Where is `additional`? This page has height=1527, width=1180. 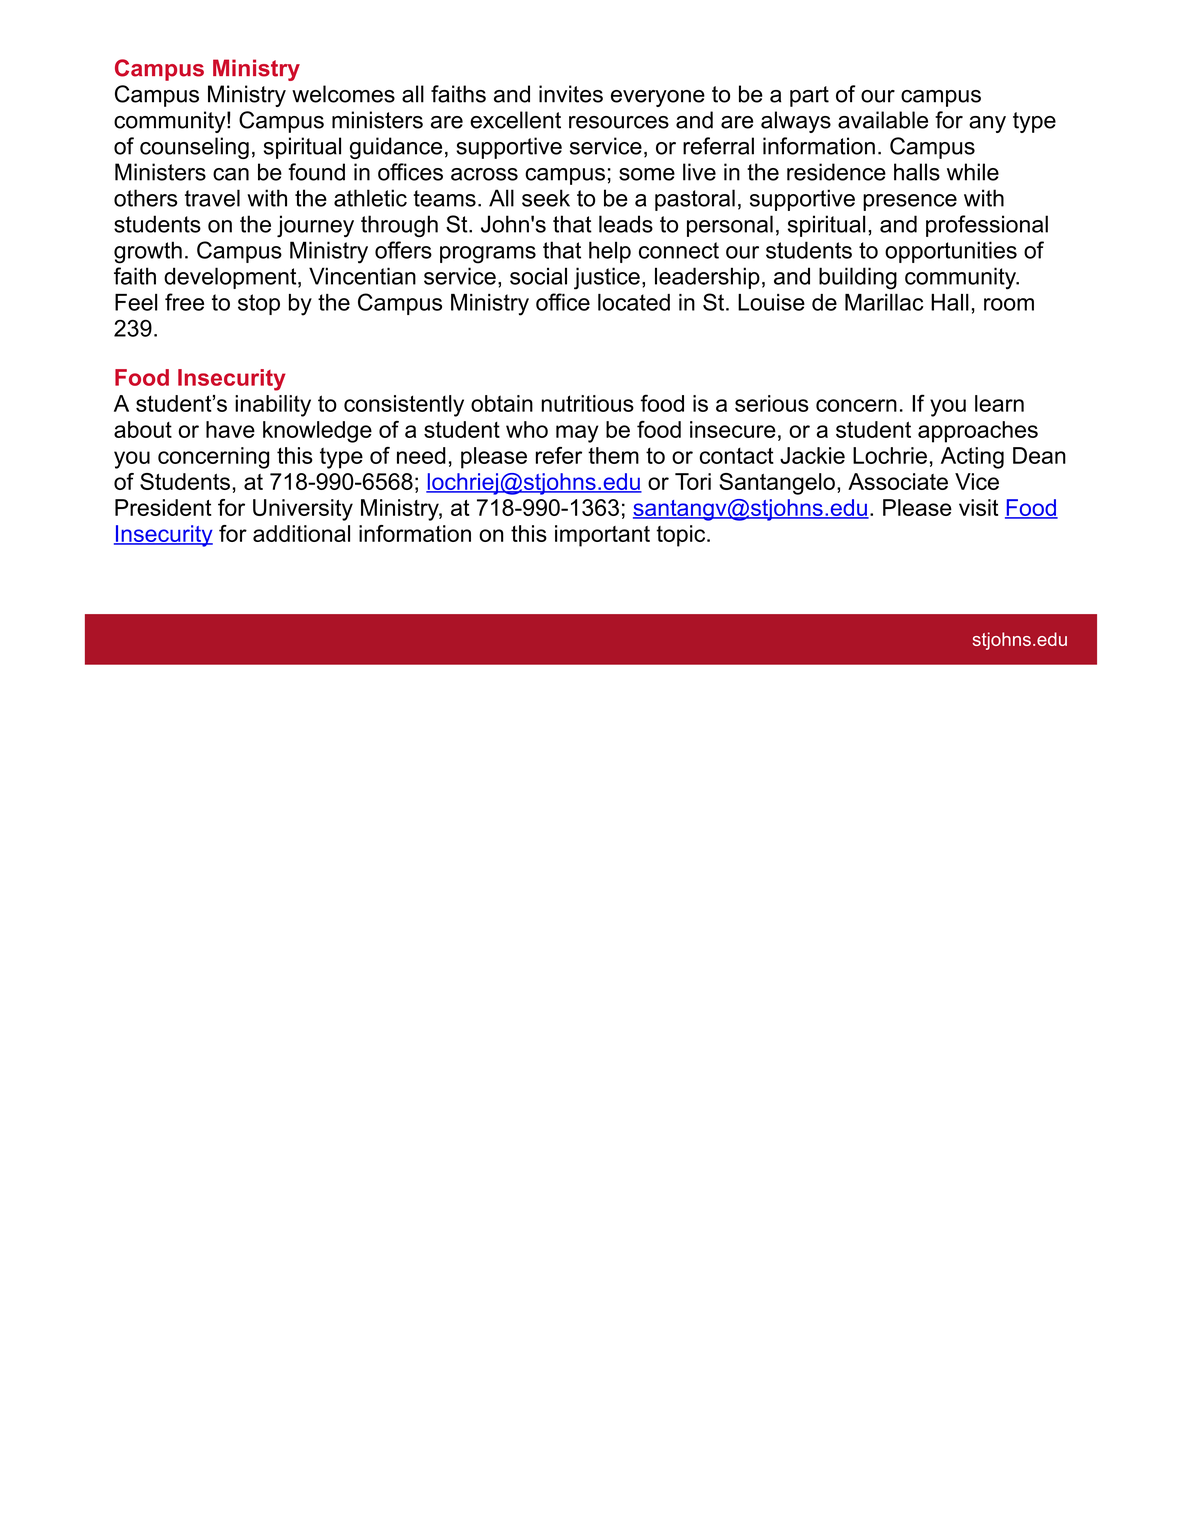
additional is located at coordinates (301, 533).
